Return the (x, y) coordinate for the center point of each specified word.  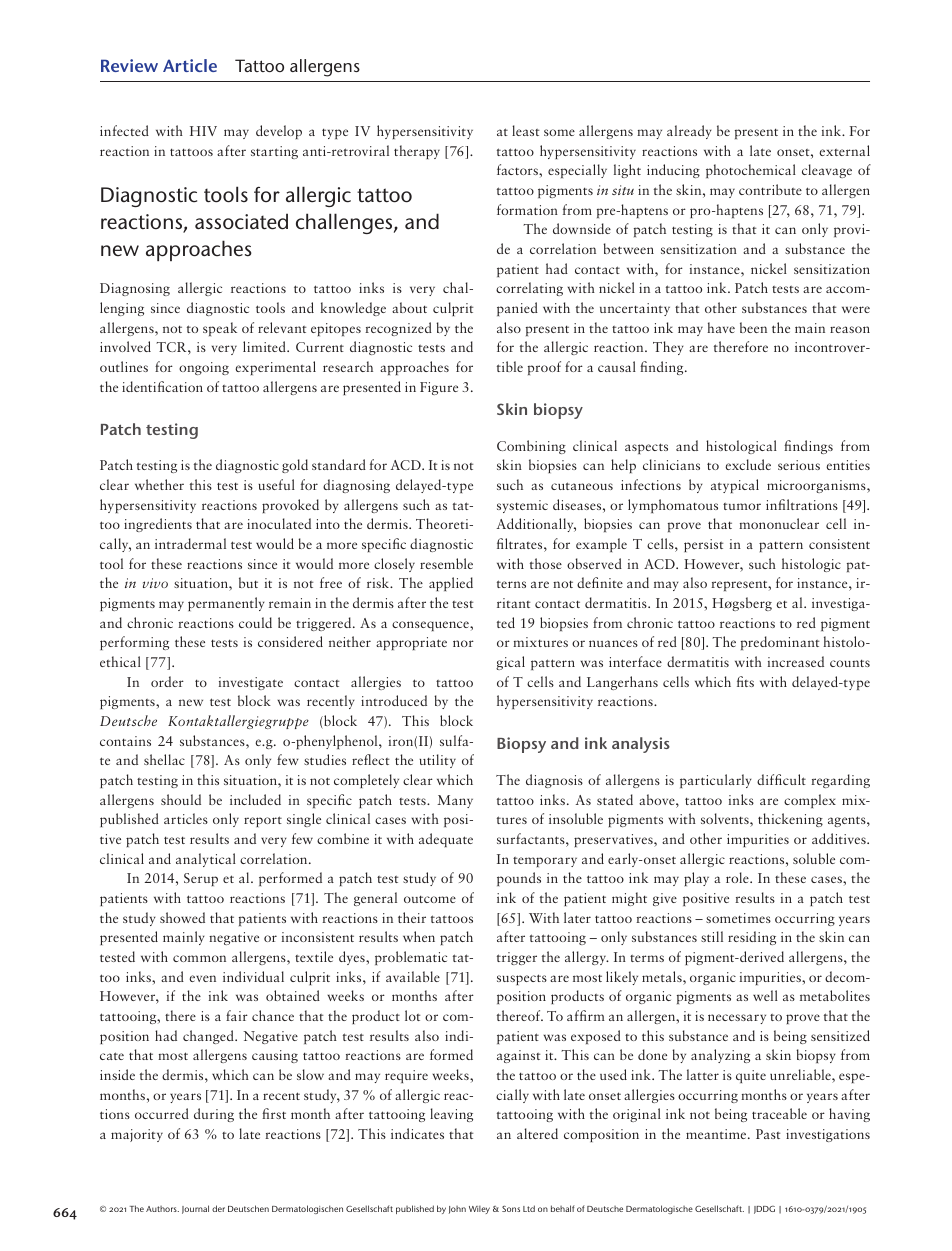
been (753, 327)
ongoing (204, 368)
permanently (226, 604)
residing (752, 938)
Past (768, 1134)
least (525, 130)
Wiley (479, 1209)
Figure (439, 388)
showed (182, 917)
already (689, 132)
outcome (430, 899)
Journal (195, 1209)
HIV (203, 131)
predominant (780, 643)
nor (463, 643)
